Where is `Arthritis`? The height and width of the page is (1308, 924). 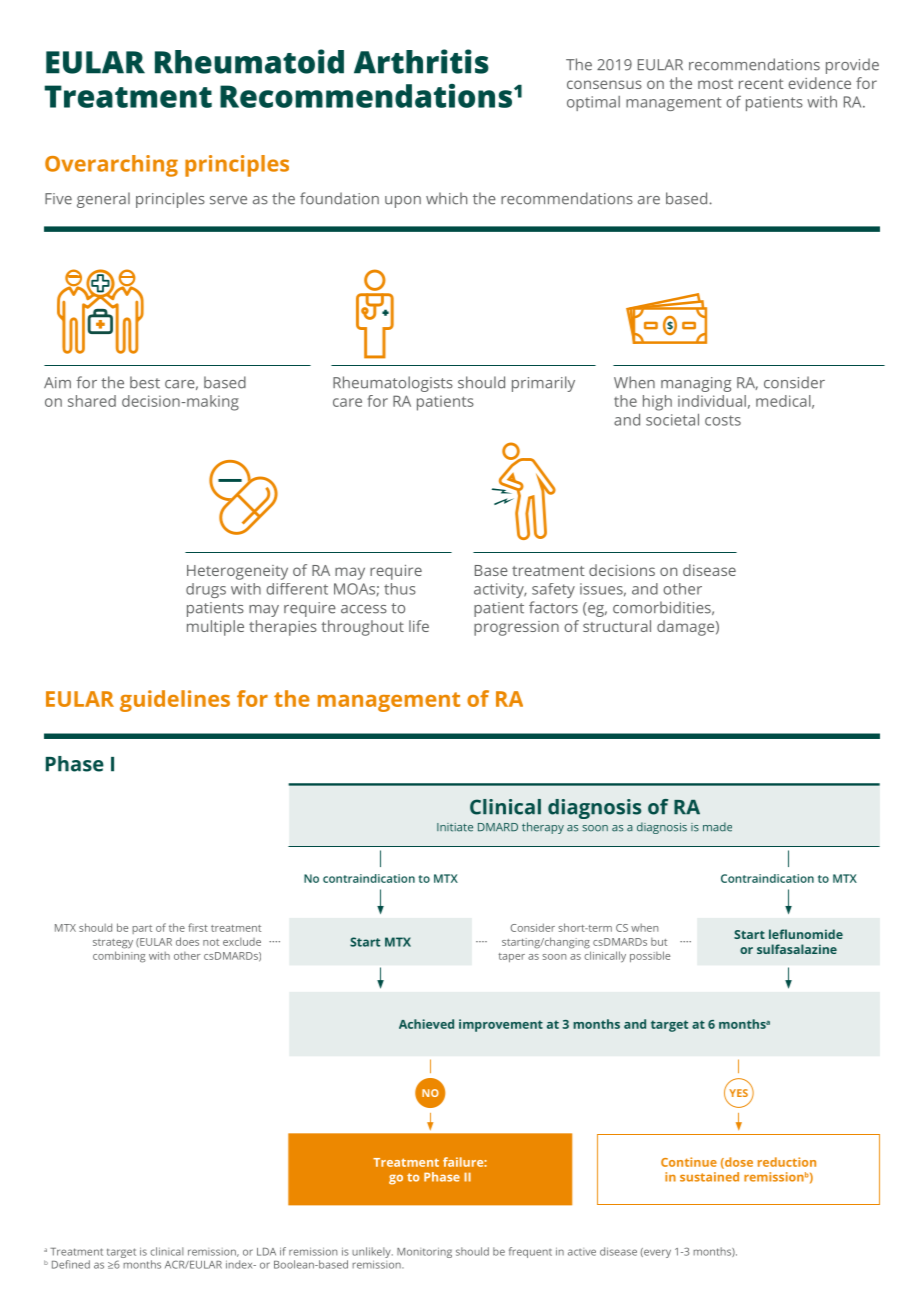
Arthritis is located at coordinates (421, 61).
